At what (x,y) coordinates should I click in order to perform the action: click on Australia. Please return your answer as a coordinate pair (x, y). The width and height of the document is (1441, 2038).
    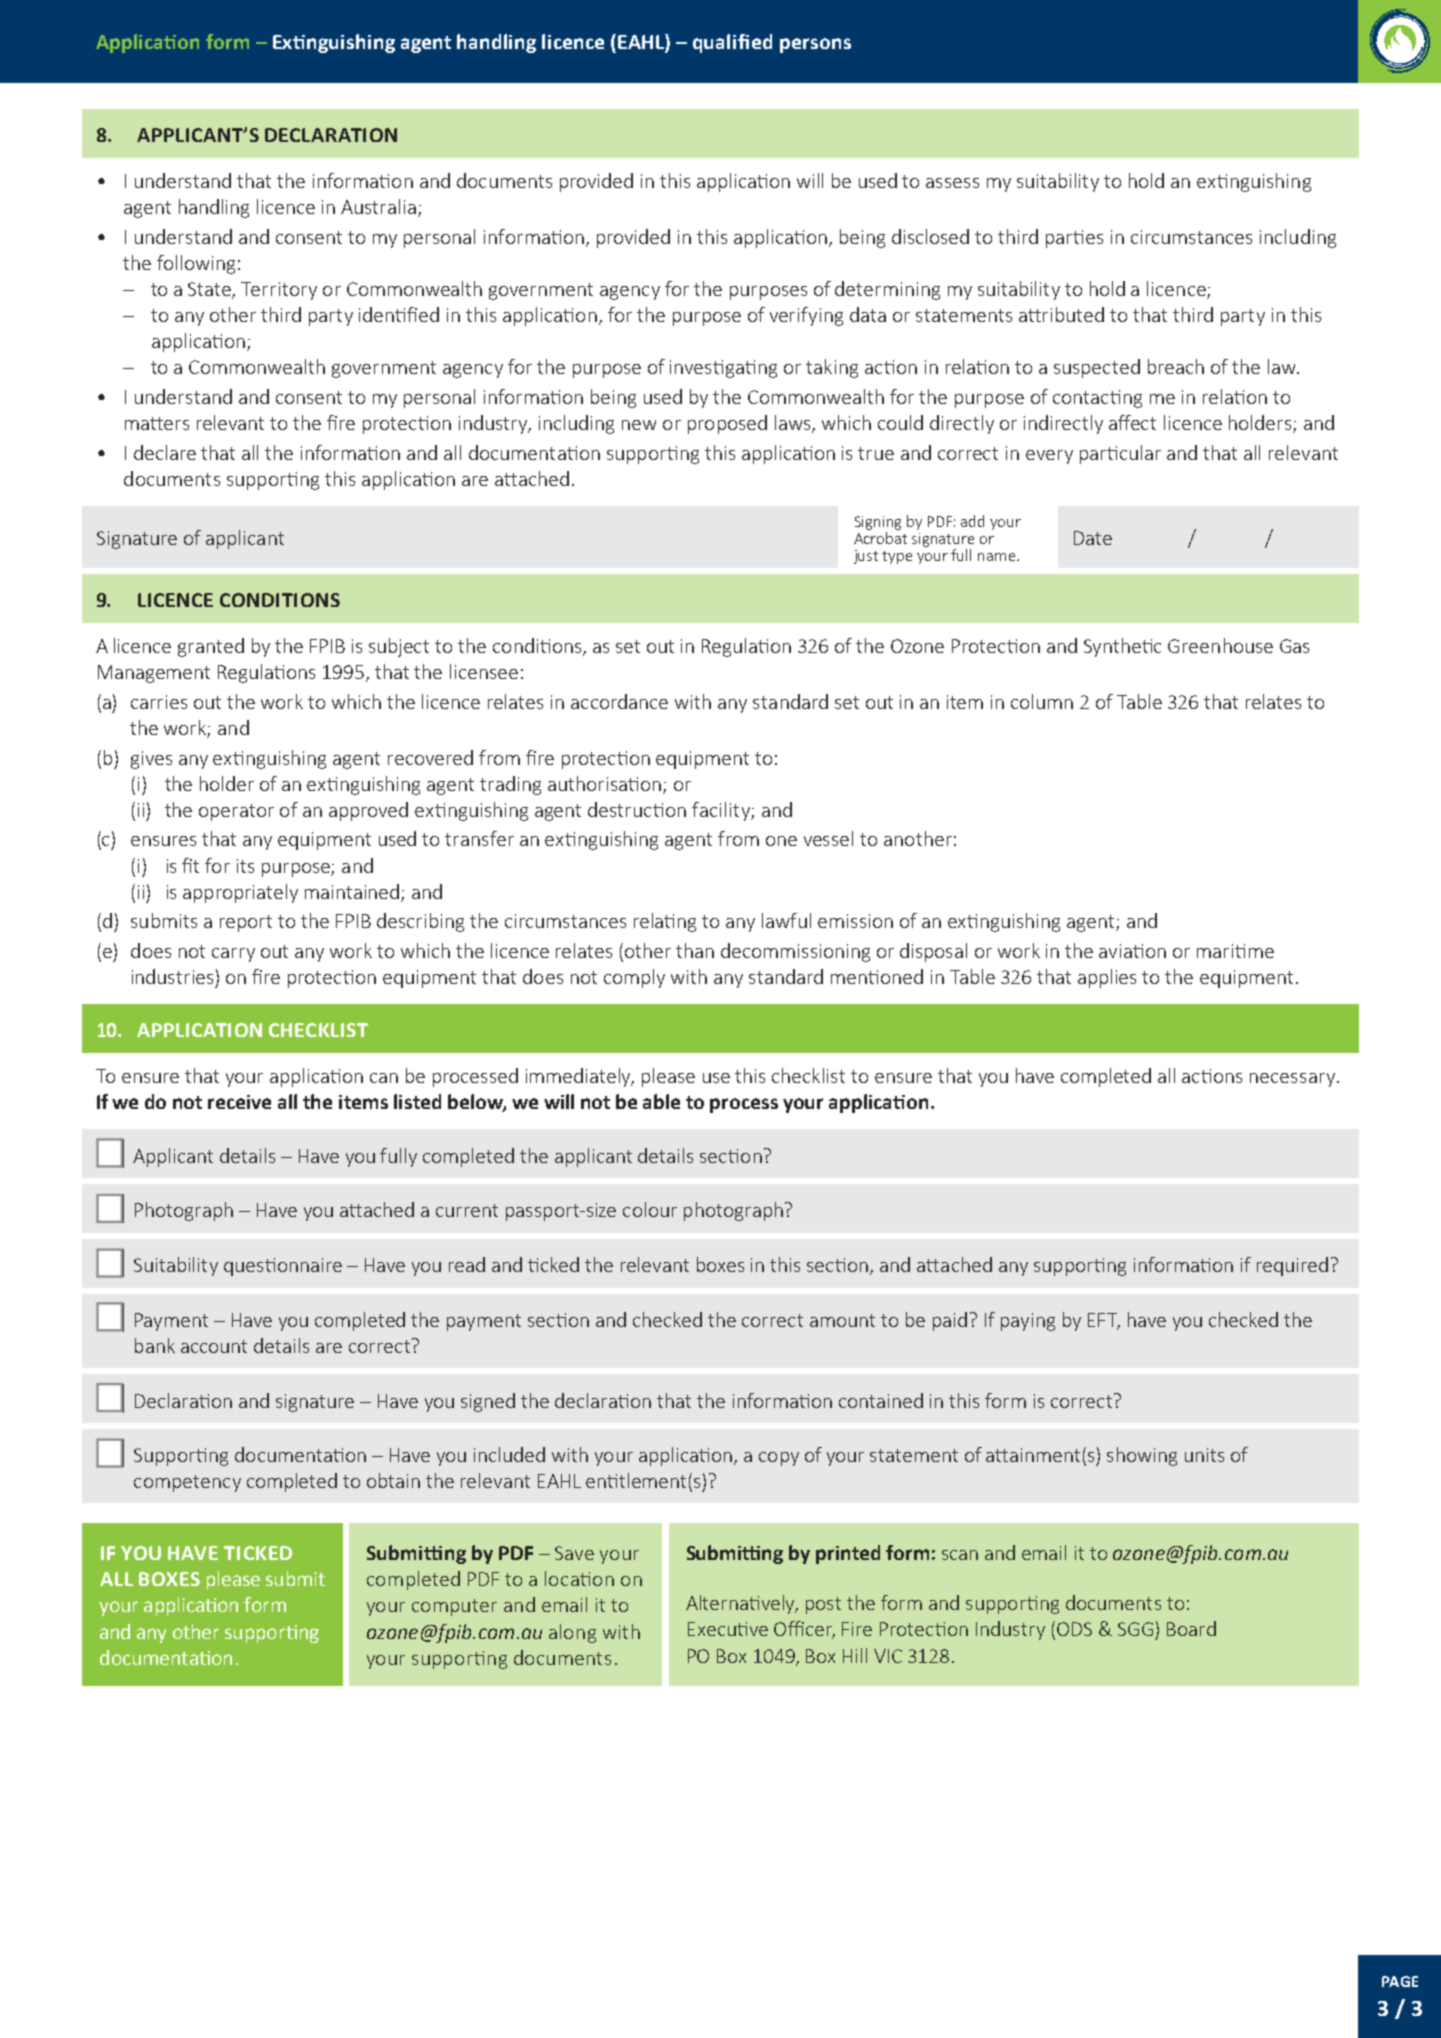
    Looking at the image, I should click on (378, 206).
